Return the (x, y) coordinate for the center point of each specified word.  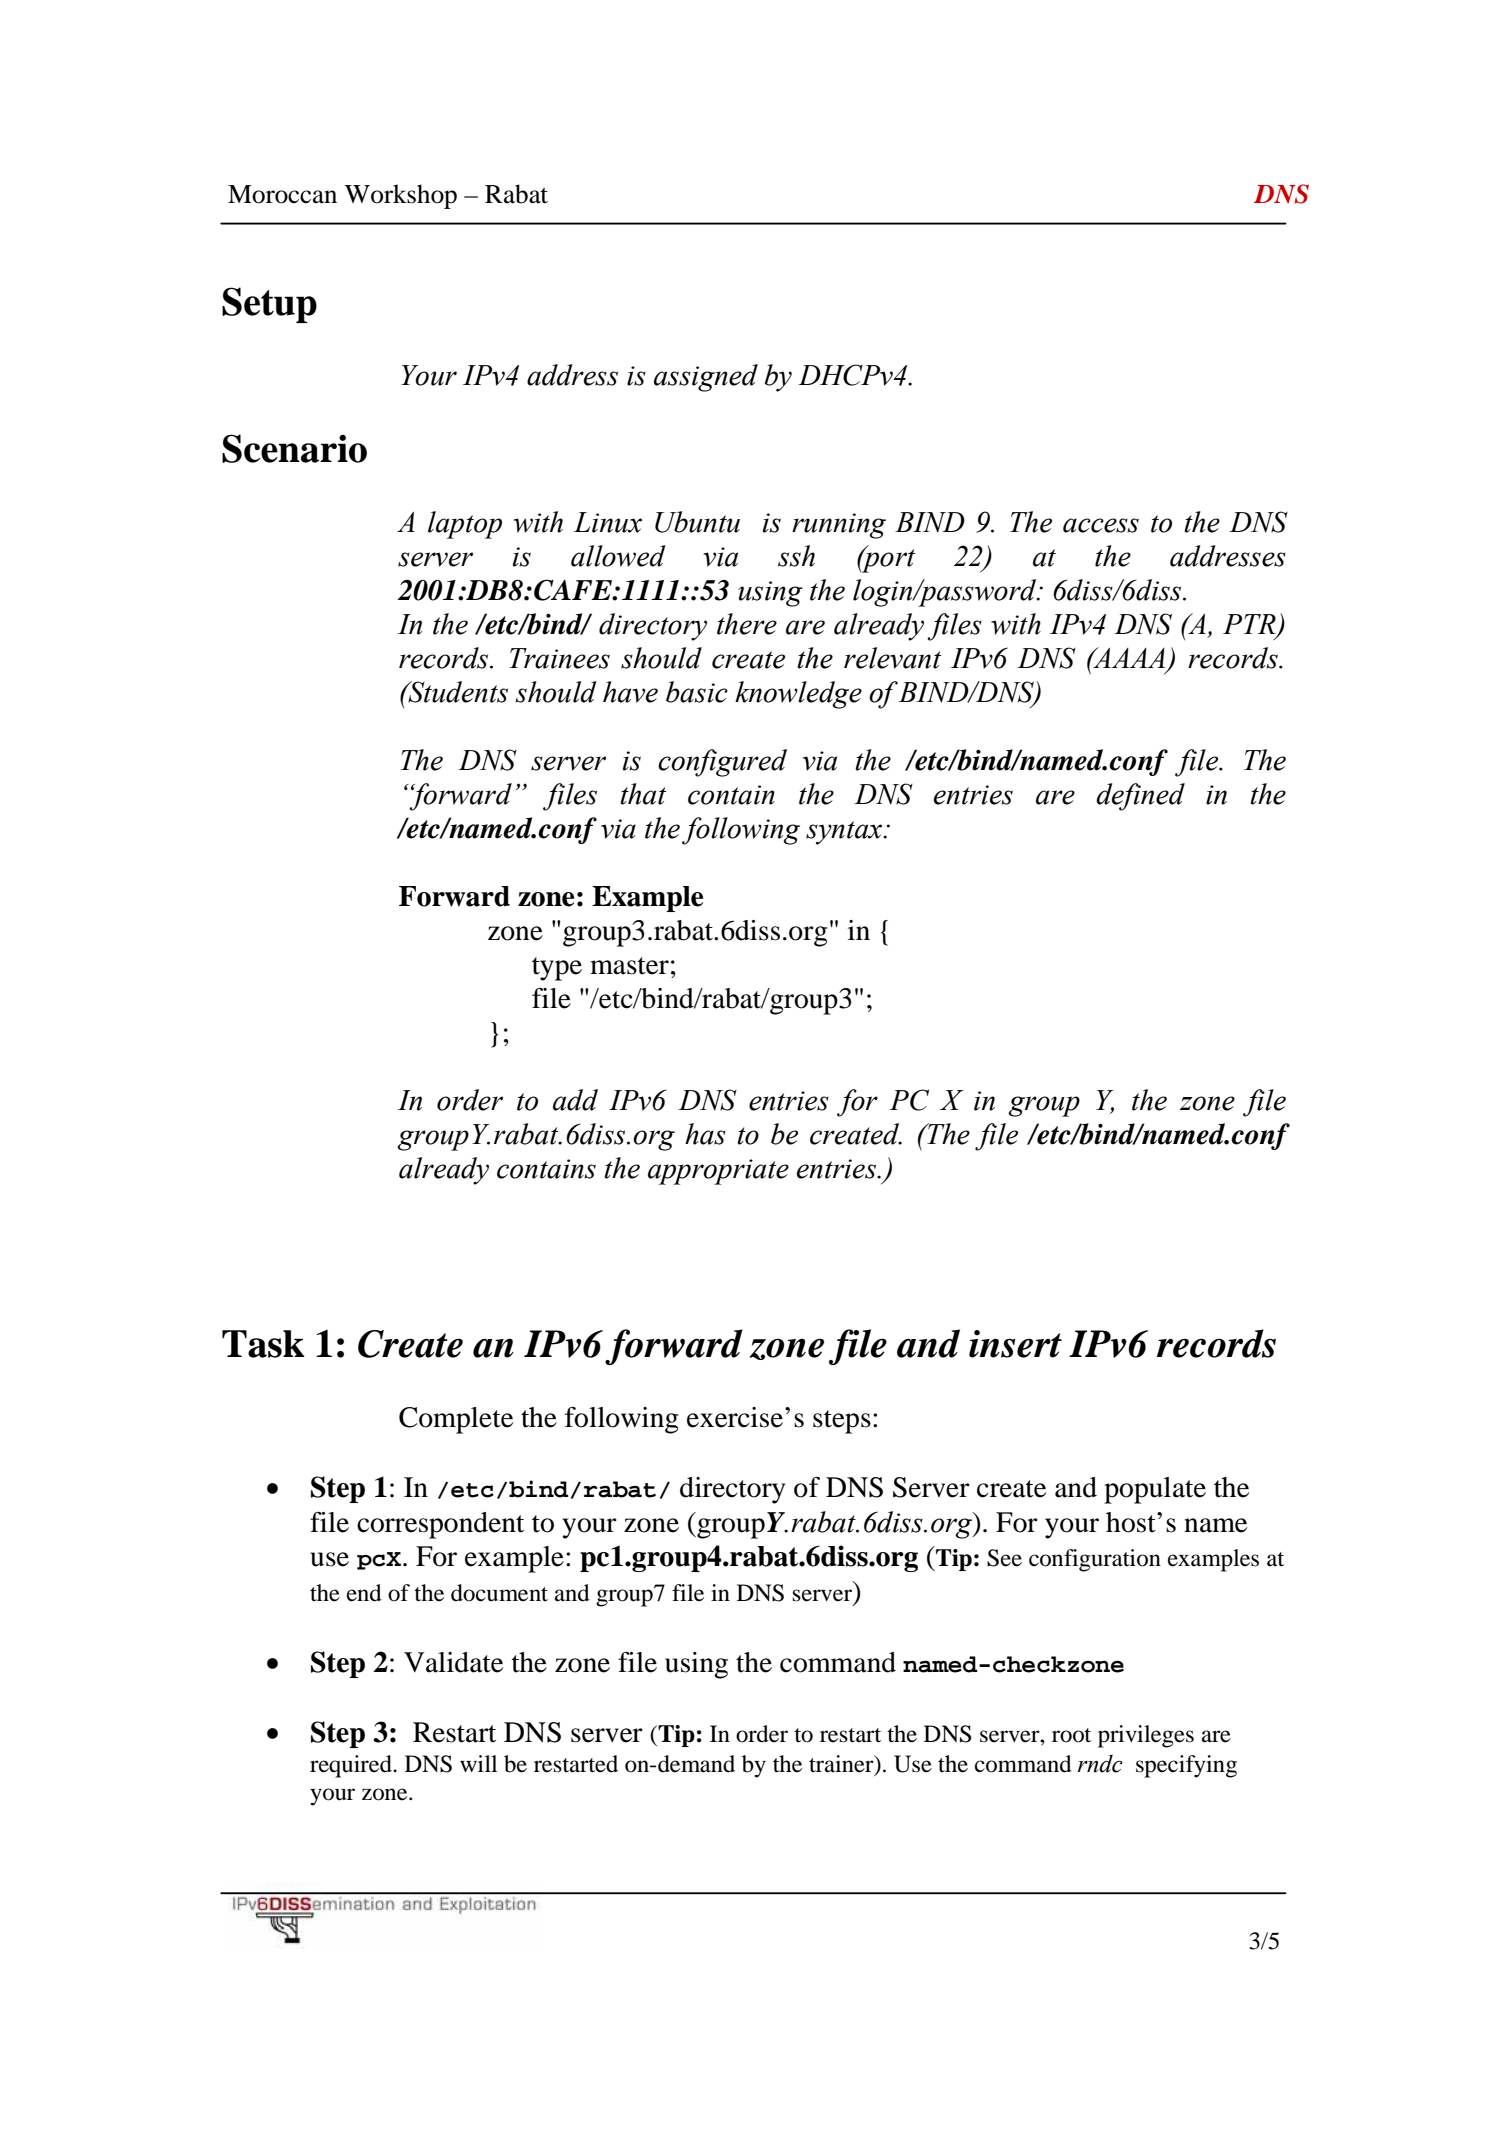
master (629, 966)
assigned (706, 378)
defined (1140, 797)
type (557, 969)
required (352, 1766)
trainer (842, 1764)
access (1101, 525)
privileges (1146, 1736)
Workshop (401, 196)
